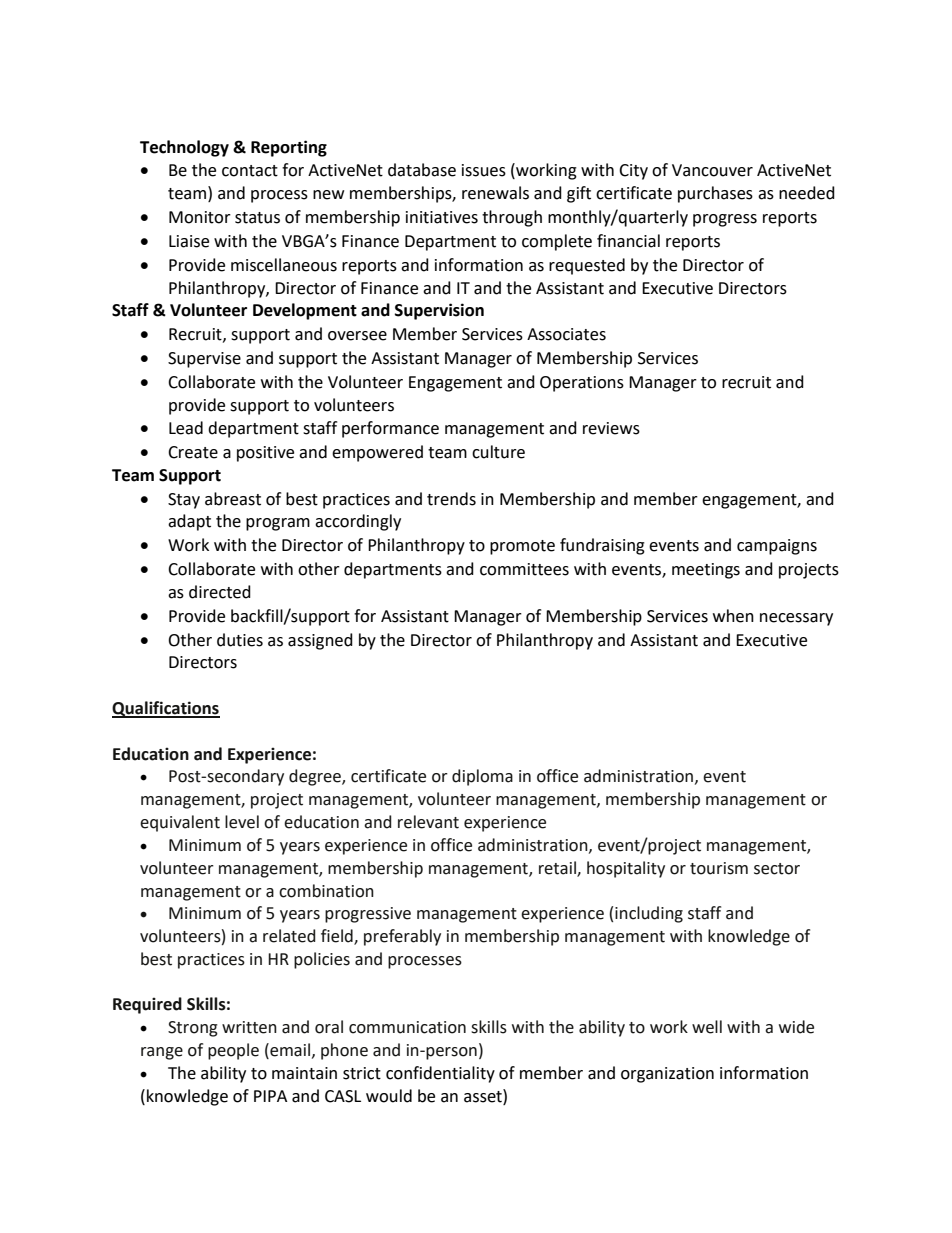 The width and height of the screenshot is (952, 1233). I want to click on Vancouver, so click(712, 170).
